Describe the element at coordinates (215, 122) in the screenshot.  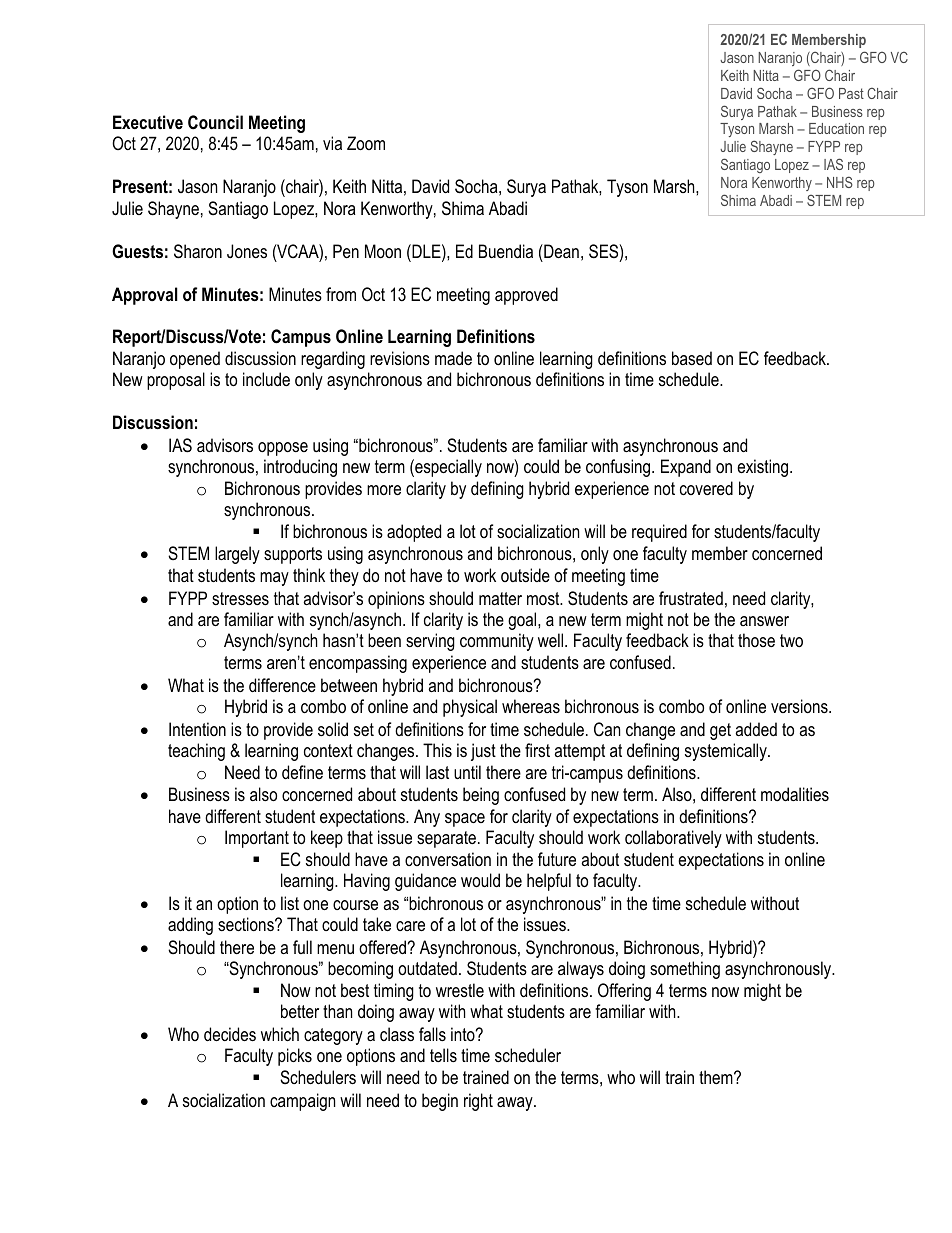
I see `Council` at that location.
